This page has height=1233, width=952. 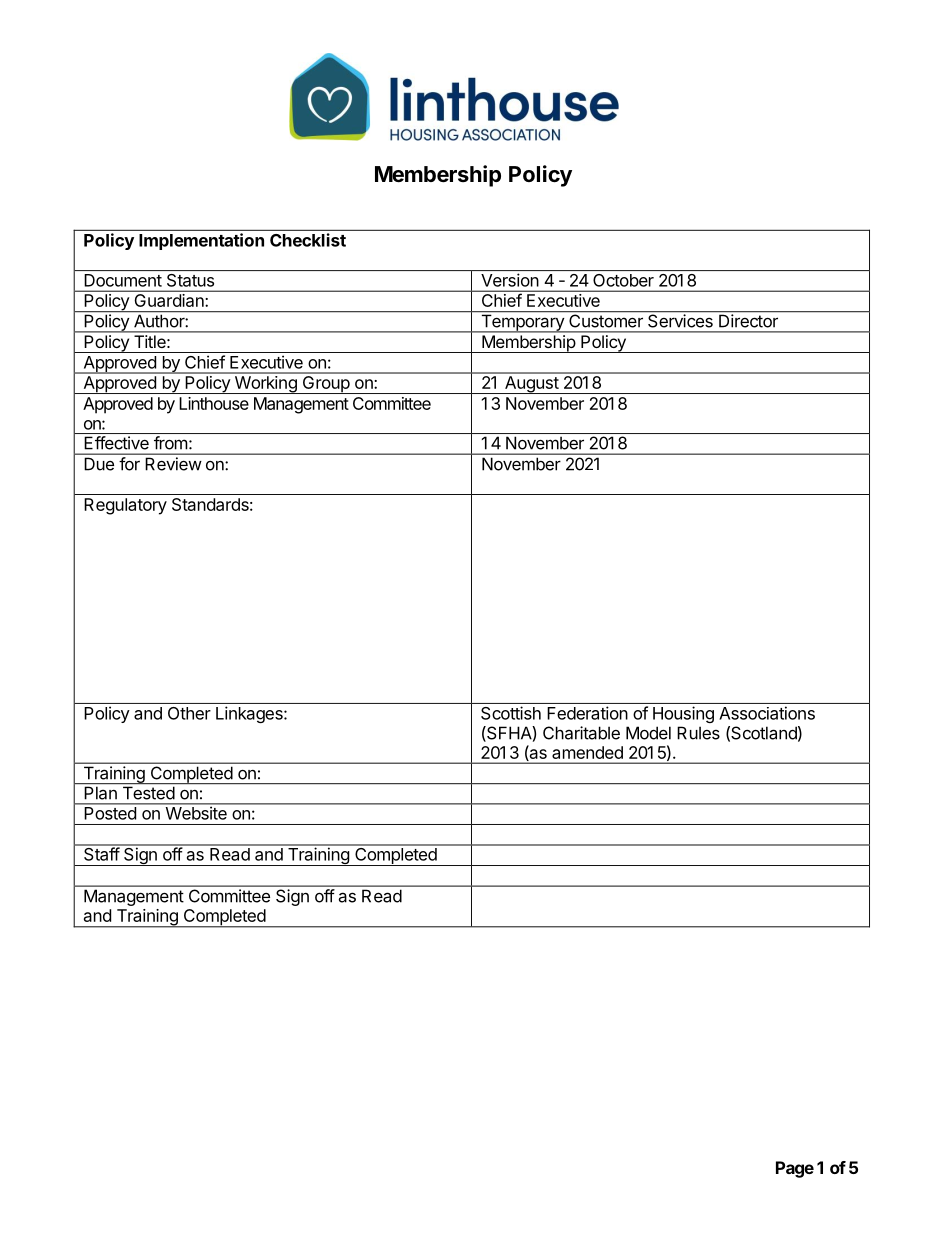 I want to click on Staff, so click(x=101, y=853).
